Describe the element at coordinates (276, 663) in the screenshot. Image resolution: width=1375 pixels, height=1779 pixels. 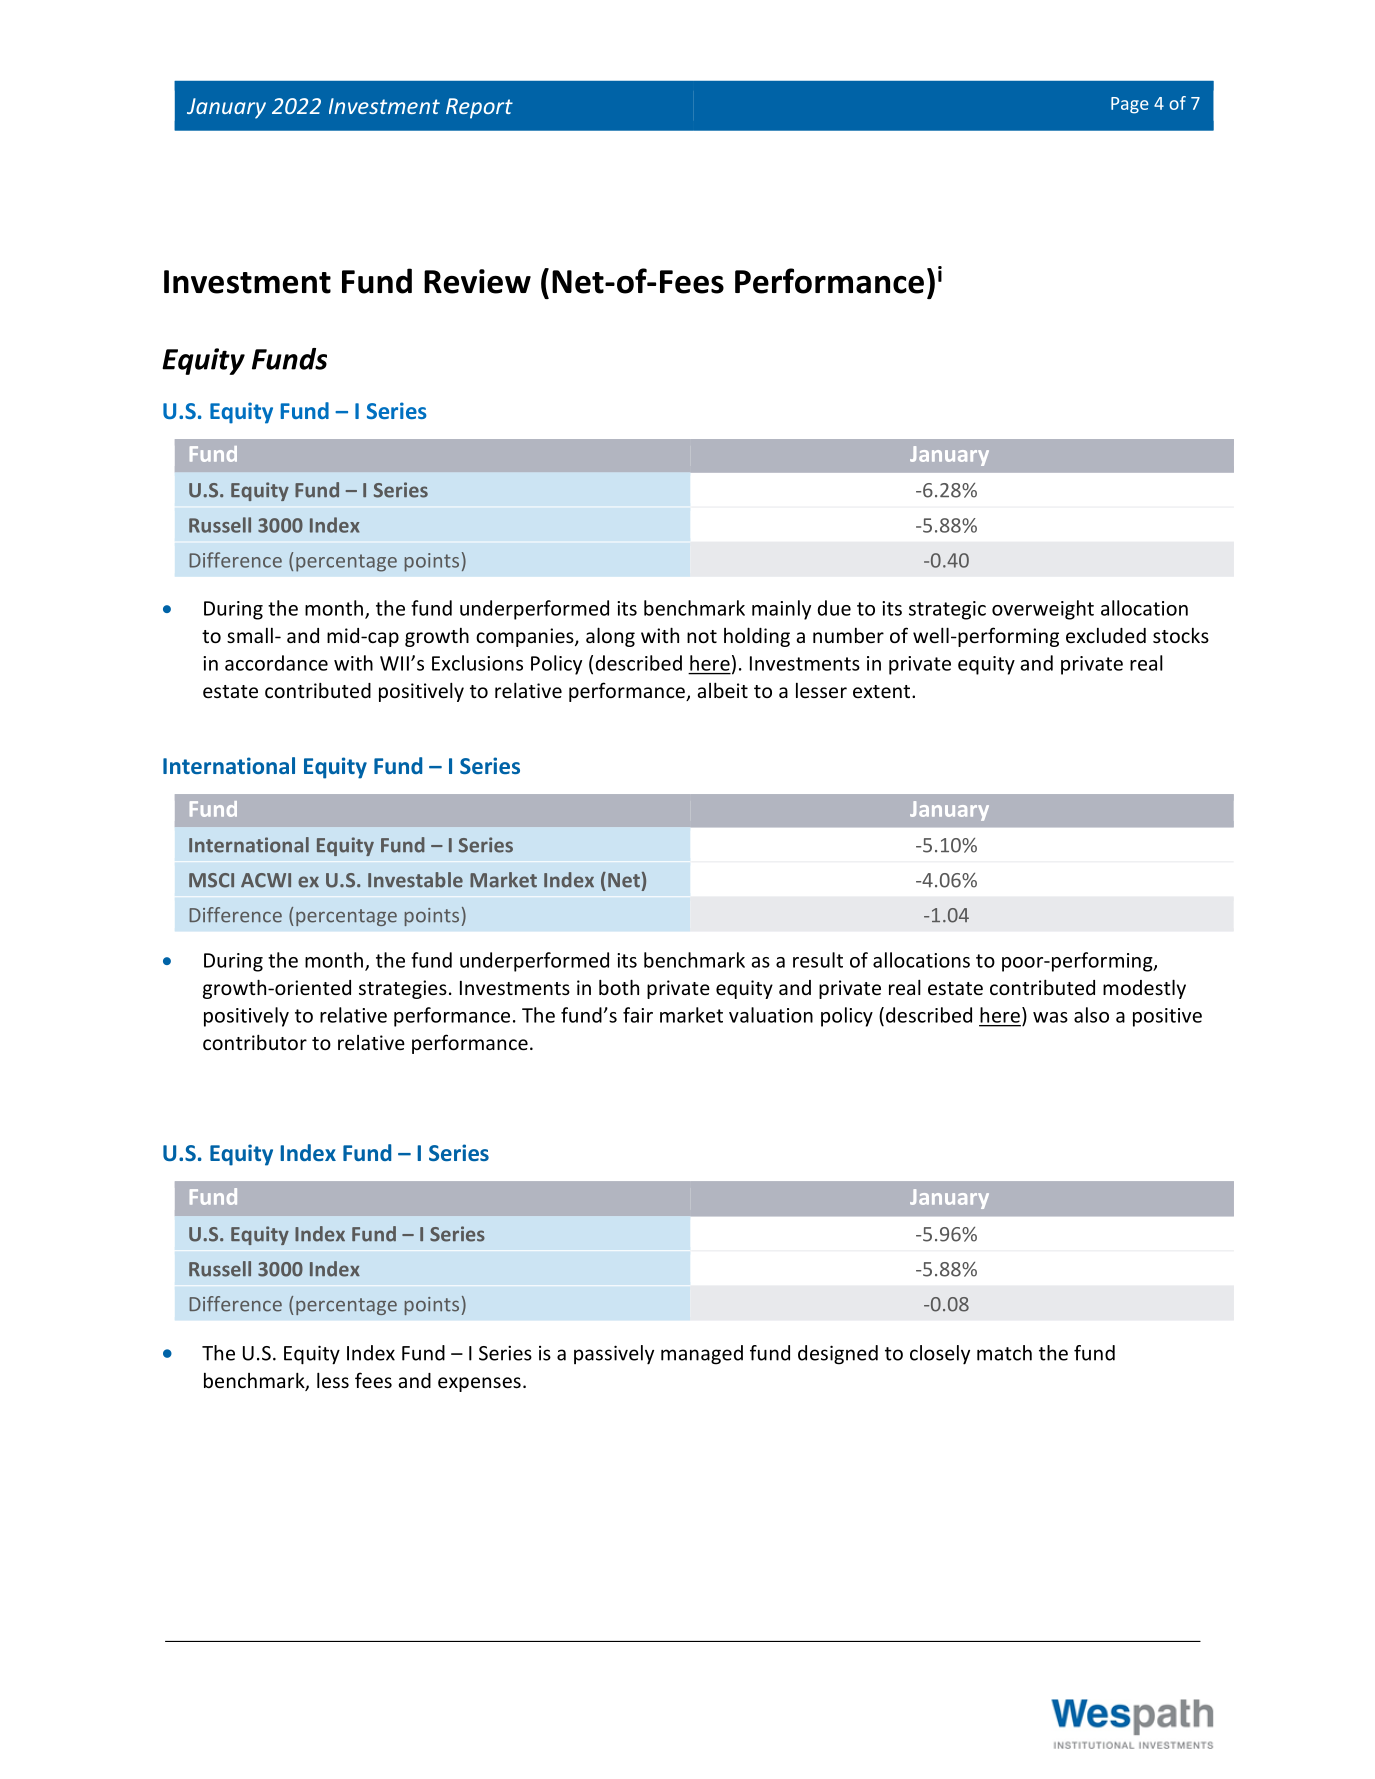
I see `accordance` at that location.
